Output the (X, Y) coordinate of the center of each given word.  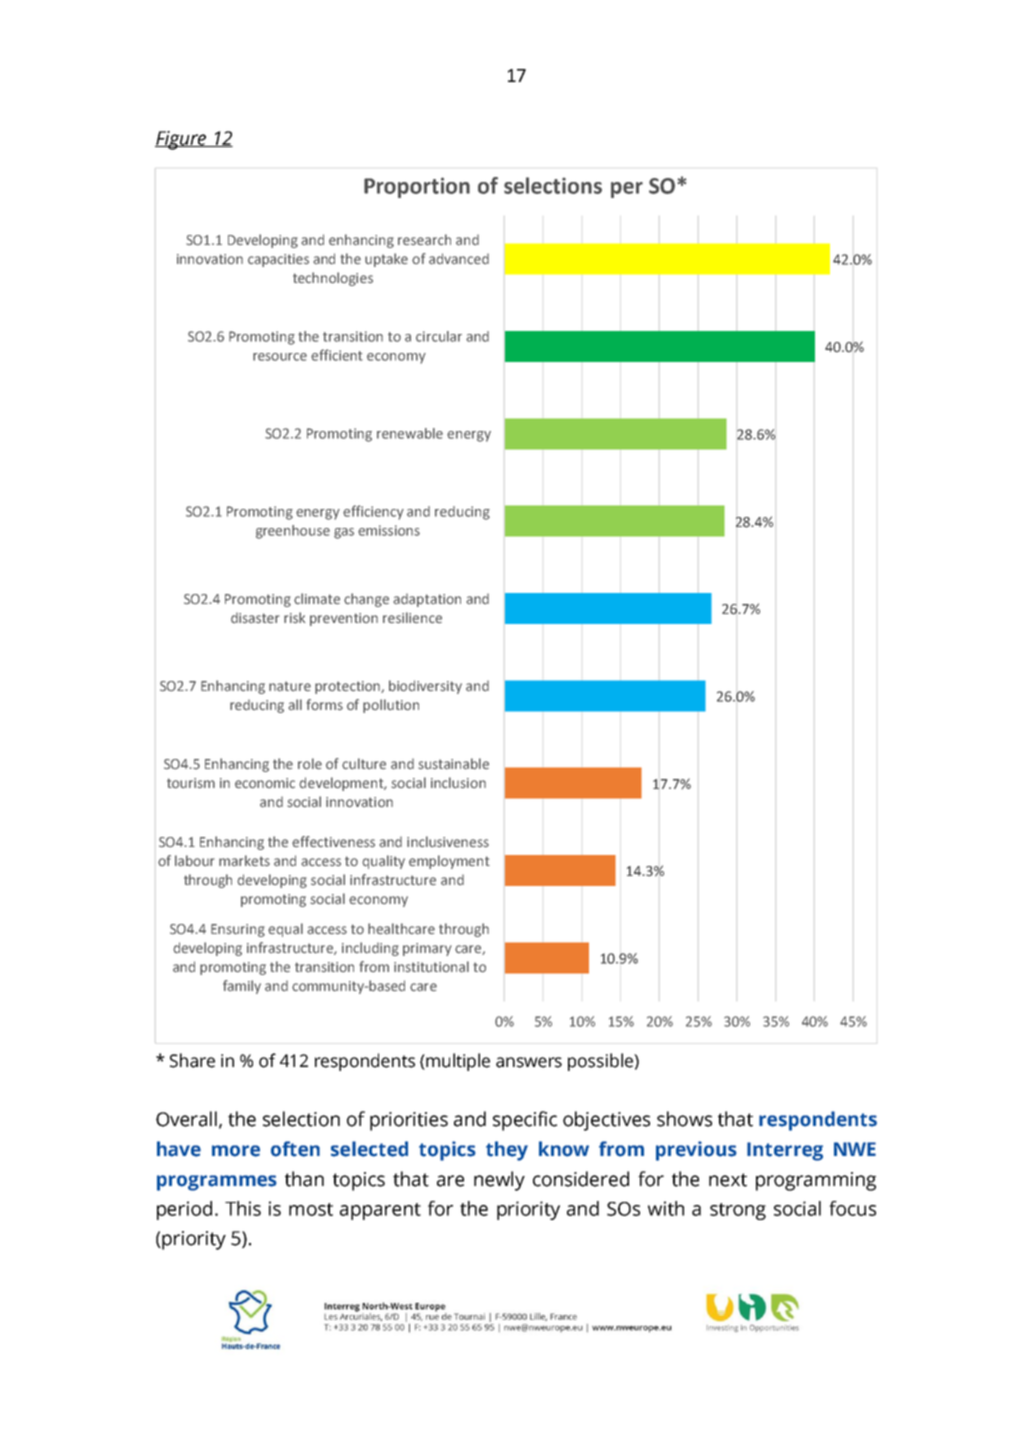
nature (290, 686)
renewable (410, 433)
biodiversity (425, 687)
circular (439, 336)
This (243, 1208)
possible (601, 1062)
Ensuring (238, 930)
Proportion (417, 187)
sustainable (453, 764)
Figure (182, 140)
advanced (459, 259)
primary (427, 949)
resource (280, 357)
